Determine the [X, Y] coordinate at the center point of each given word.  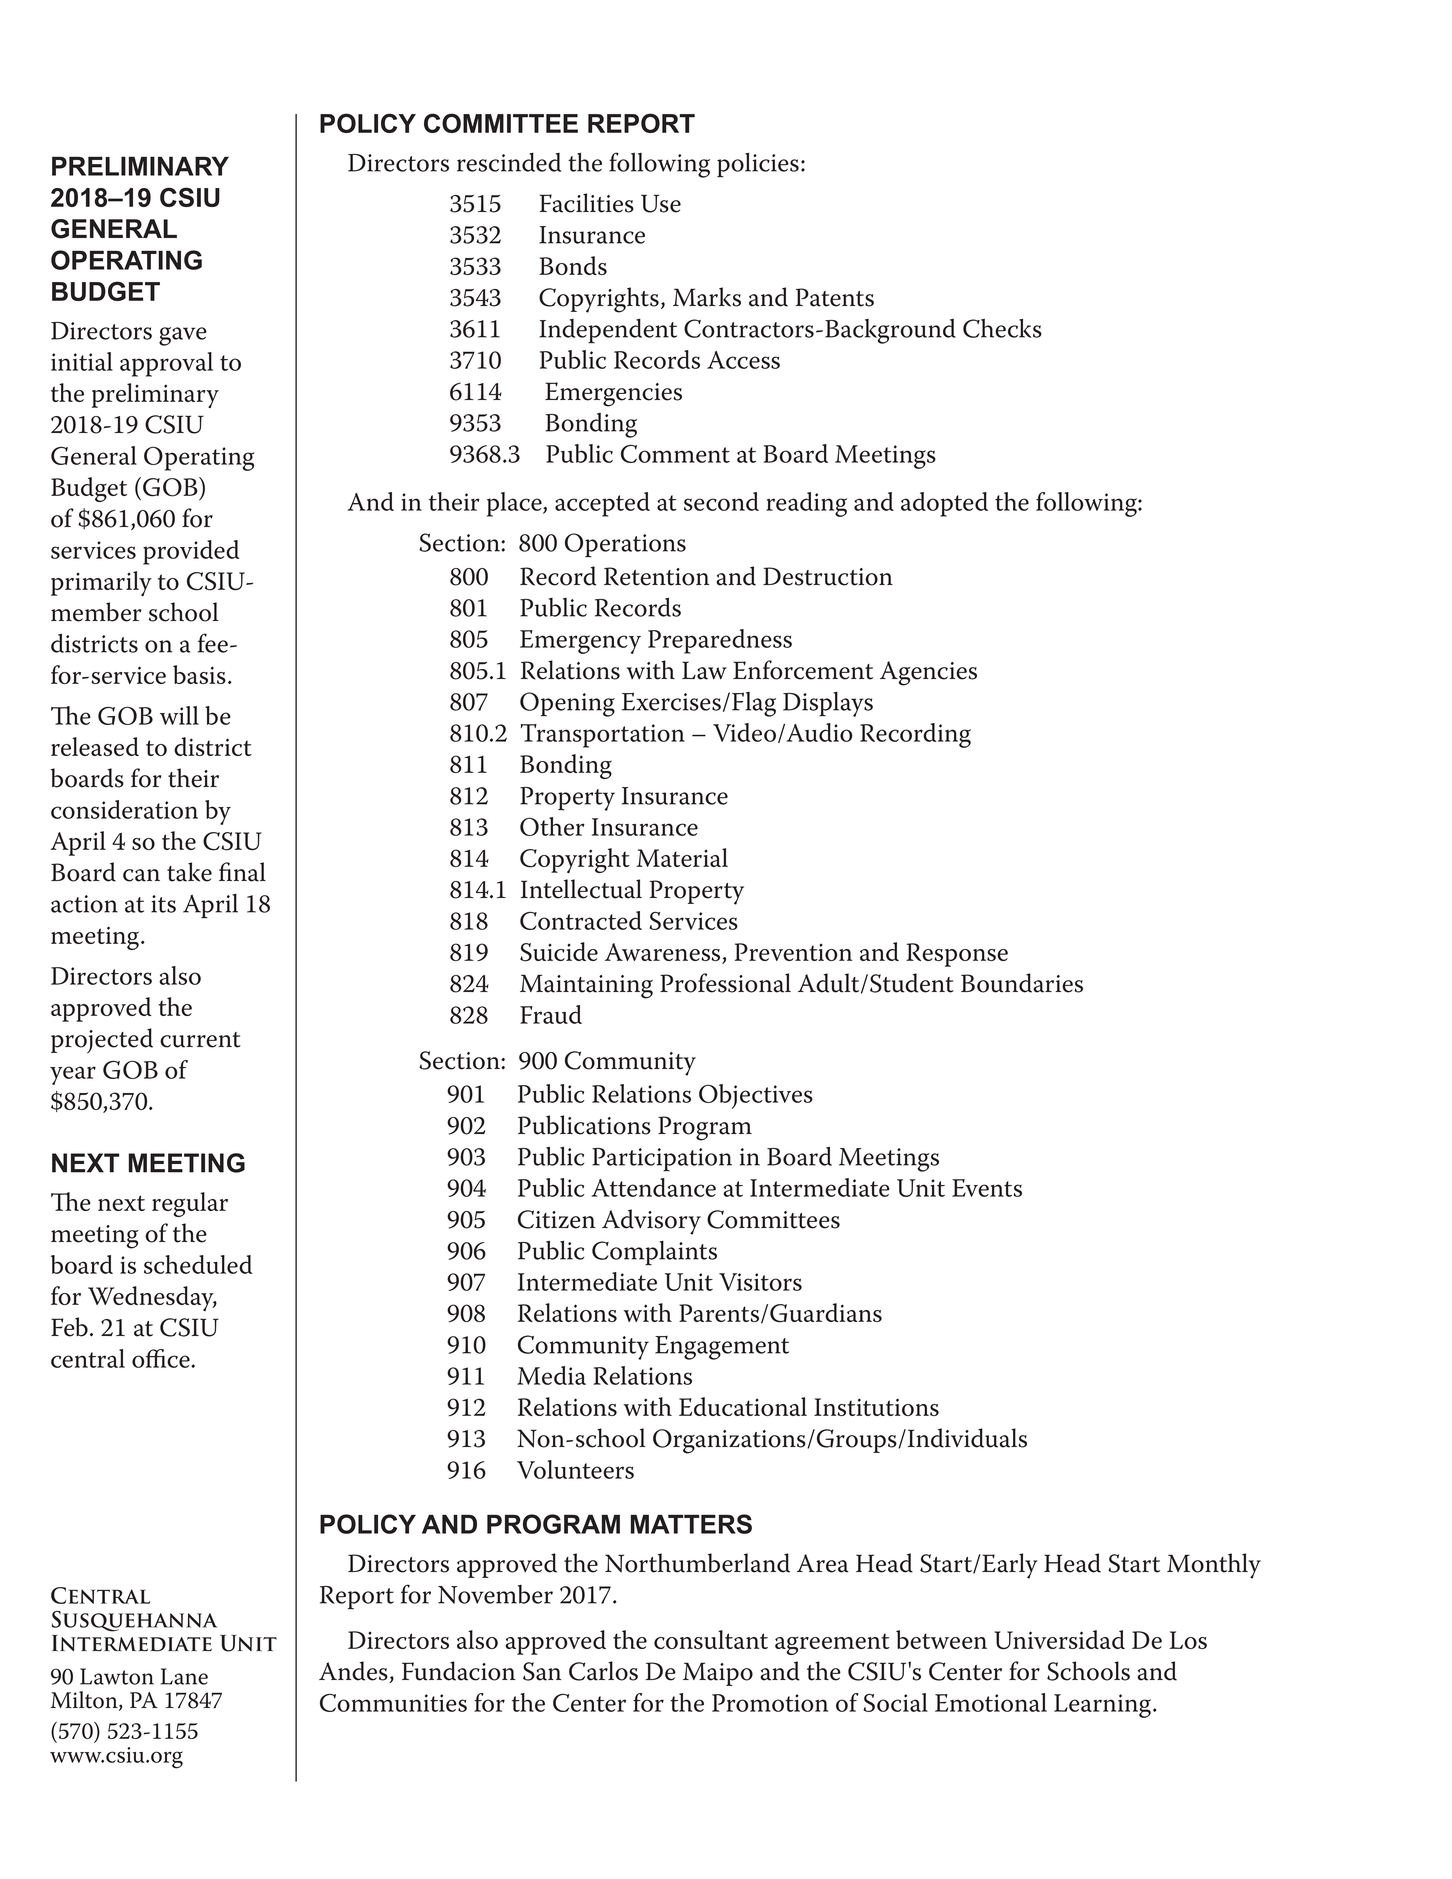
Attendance [653, 1187]
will [179, 715]
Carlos [603, 1671]
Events [987, 1188]
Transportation [603, 736]
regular [190, 1204]
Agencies [928, 673]
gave [183, 336]
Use [661, 203]
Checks [1002, 328]
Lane [184, 1676]
